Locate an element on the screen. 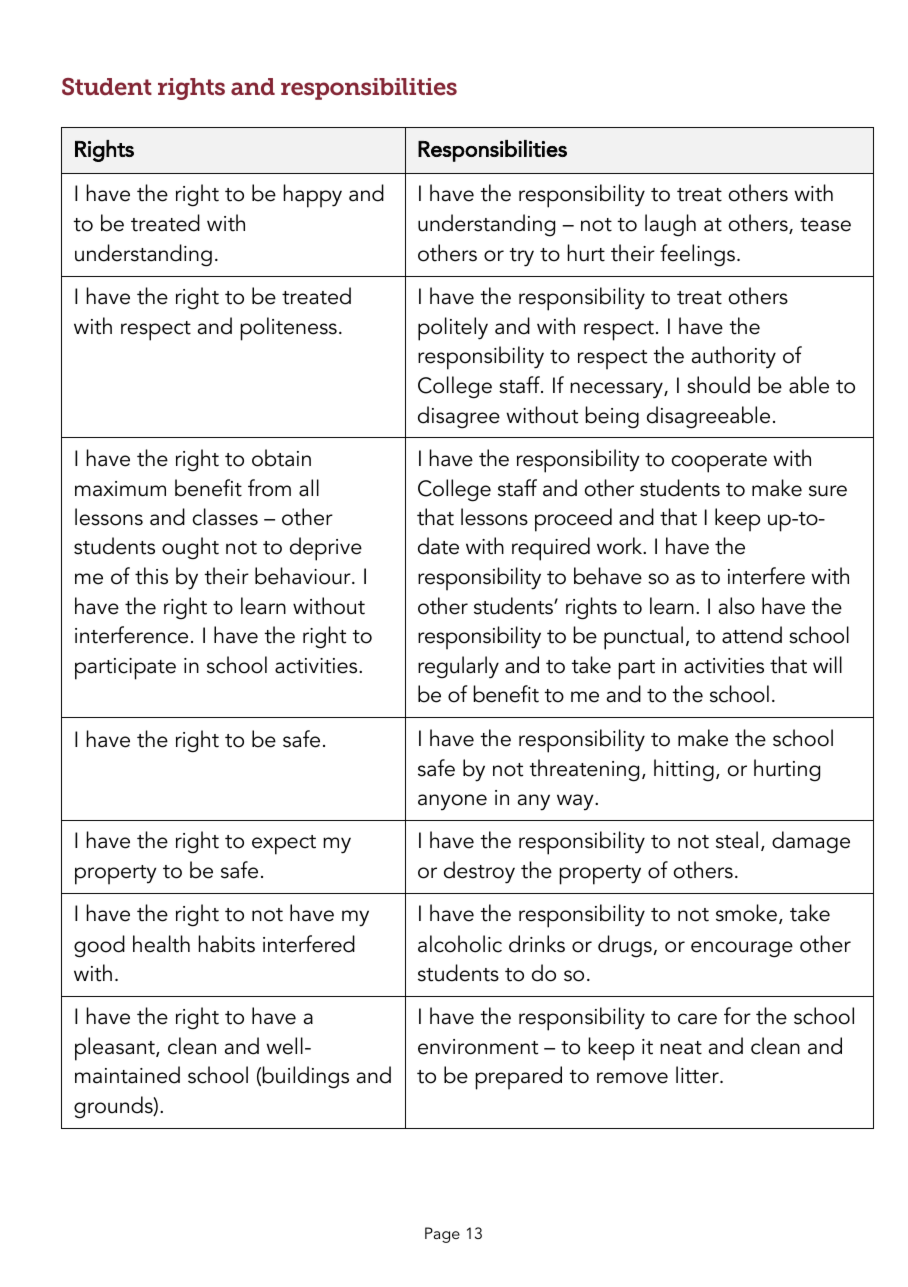 The width and height of the screenshot is (908, 1287). buildings is located at coordinates (306, 1077).
